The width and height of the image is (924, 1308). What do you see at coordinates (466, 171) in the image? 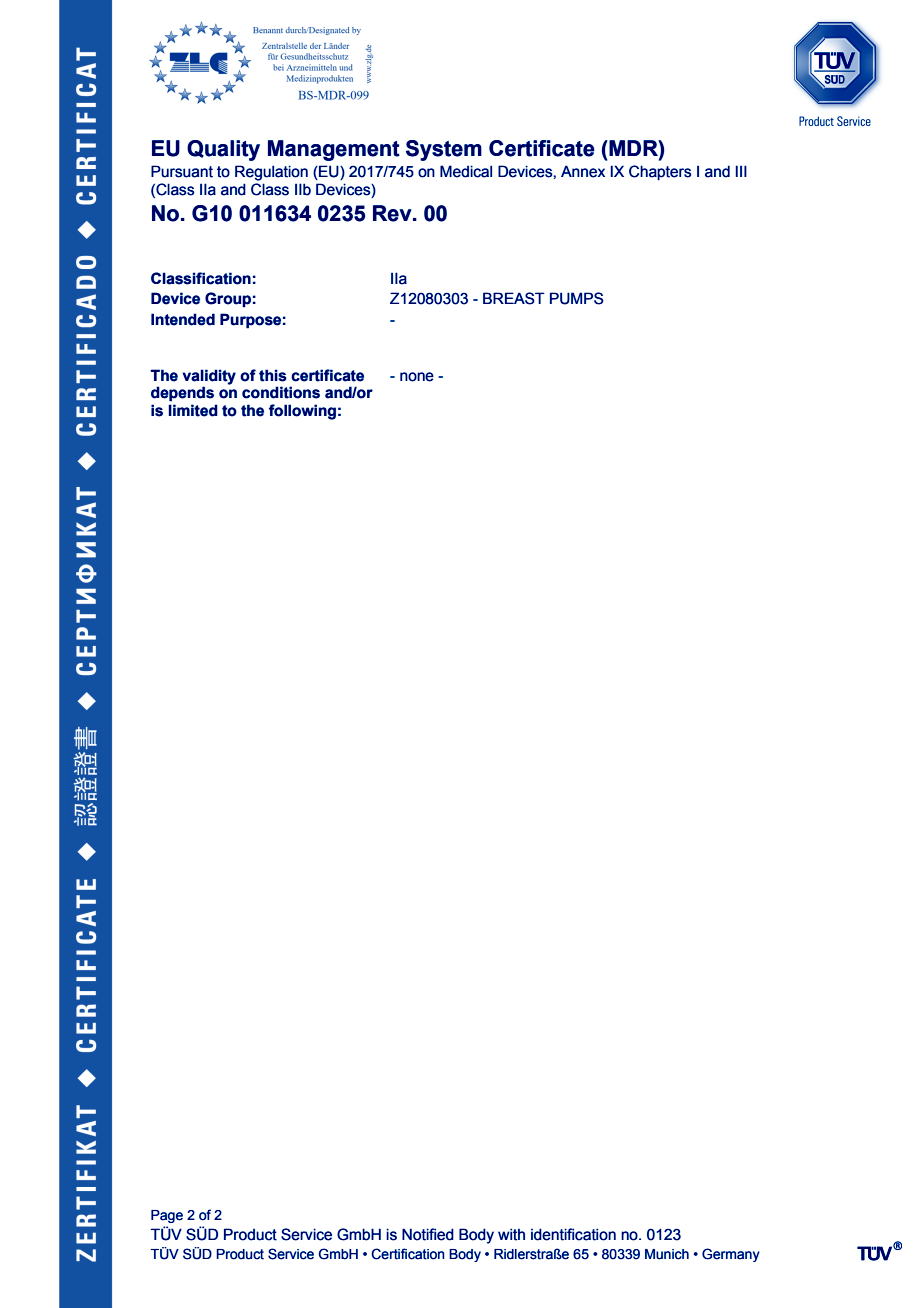
I see `Medical` at bounding box center [466, 171].
